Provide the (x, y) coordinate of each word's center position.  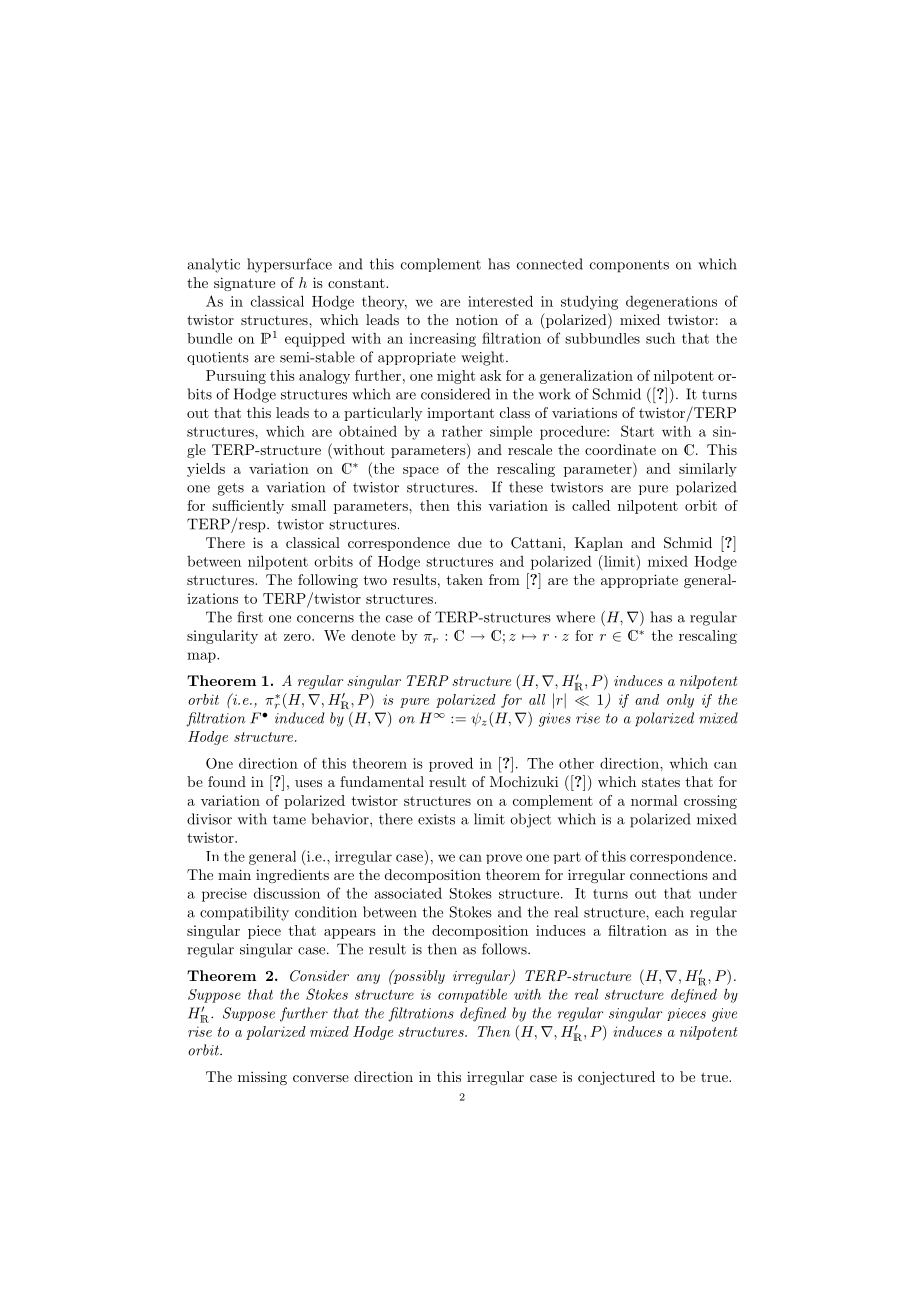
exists (436, 819)
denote (373, 635)
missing (262, 1078)
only (680, 701)
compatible (472, 995)
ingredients (292, 876)
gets (230, 489)
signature (244, 284)
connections (669, 875)
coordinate (620, 449)
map (202, 657)
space (421, 472)
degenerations (671, 303)
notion (477, 319)
